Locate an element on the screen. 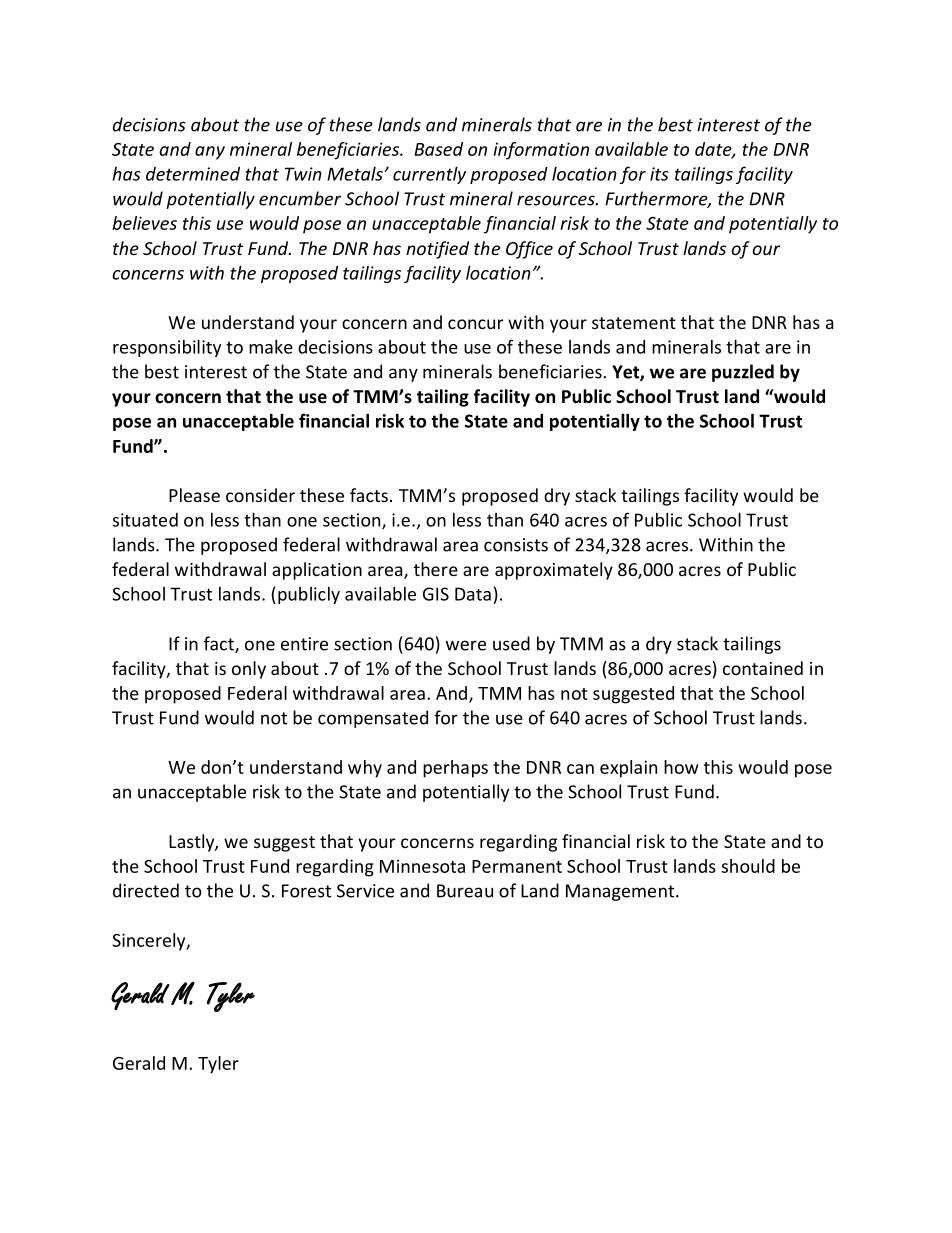  Minnesota is located at coordinates (422, 866).
